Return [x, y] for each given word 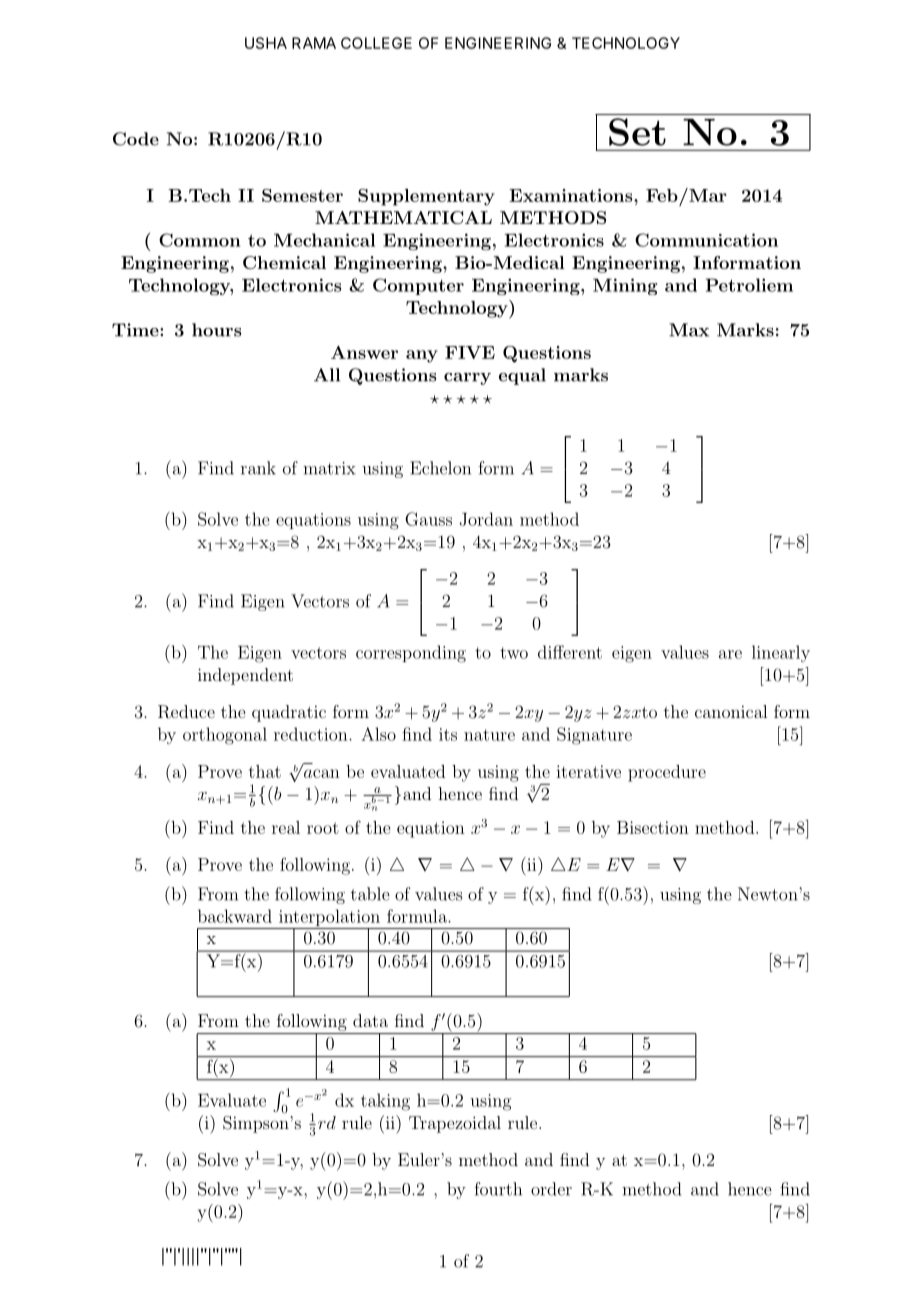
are [730, 654]
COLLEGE [376, 43]
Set [637, 132]
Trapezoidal [455, 1124]
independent [245, 676]
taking [385, 1102]
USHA [266, 43]
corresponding [411, 654]
